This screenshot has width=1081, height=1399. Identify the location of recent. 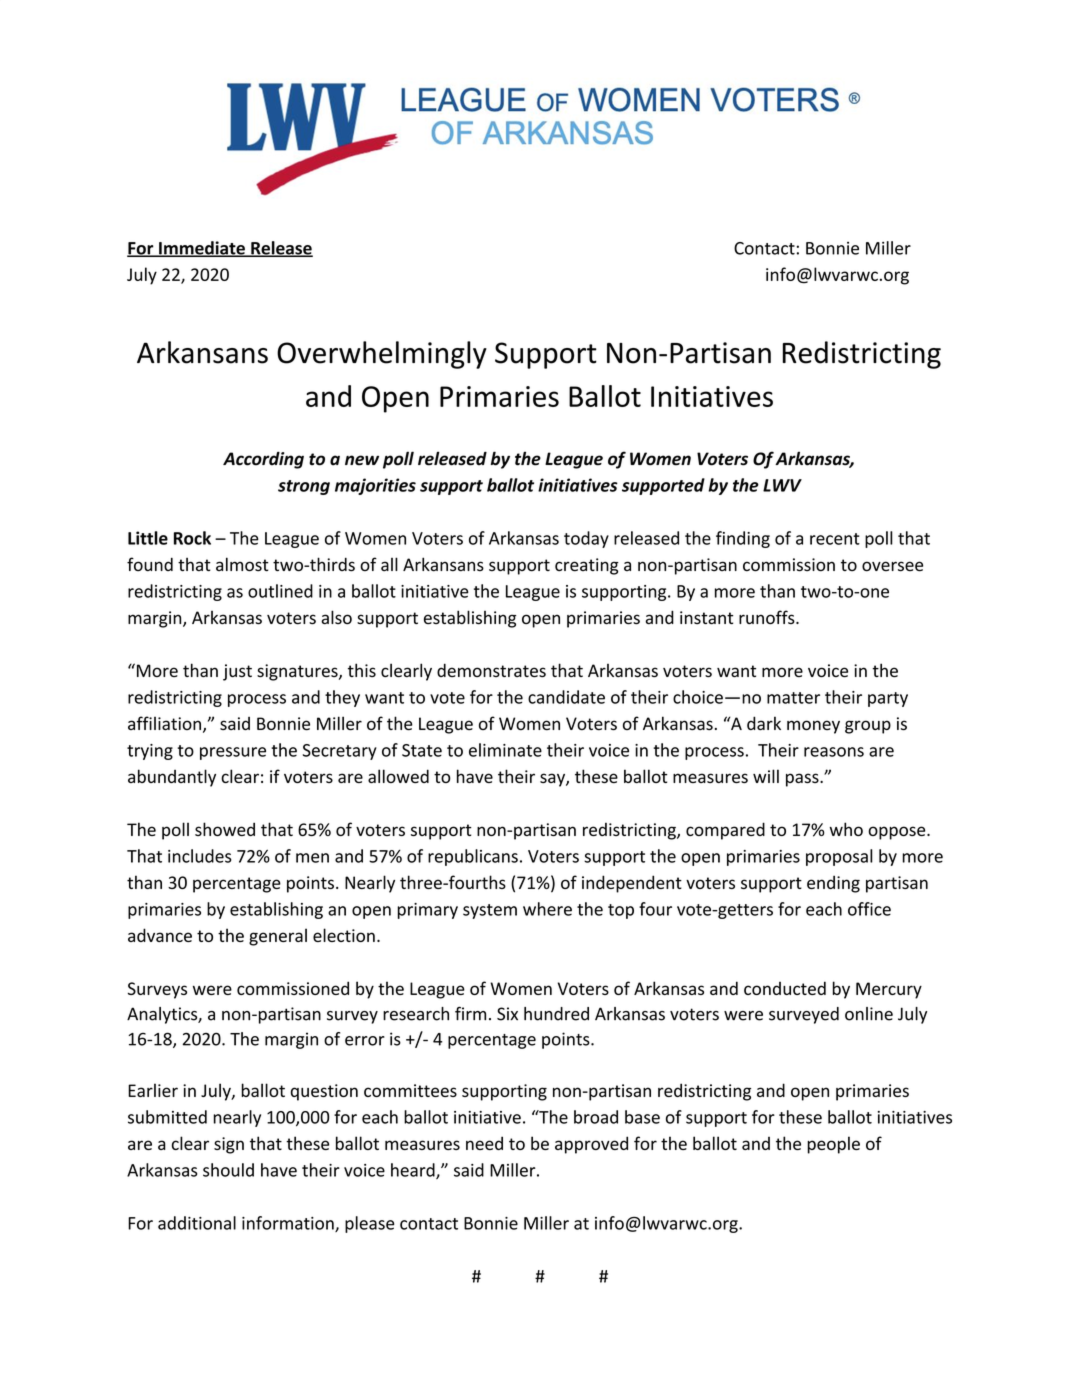
(835, 539).
